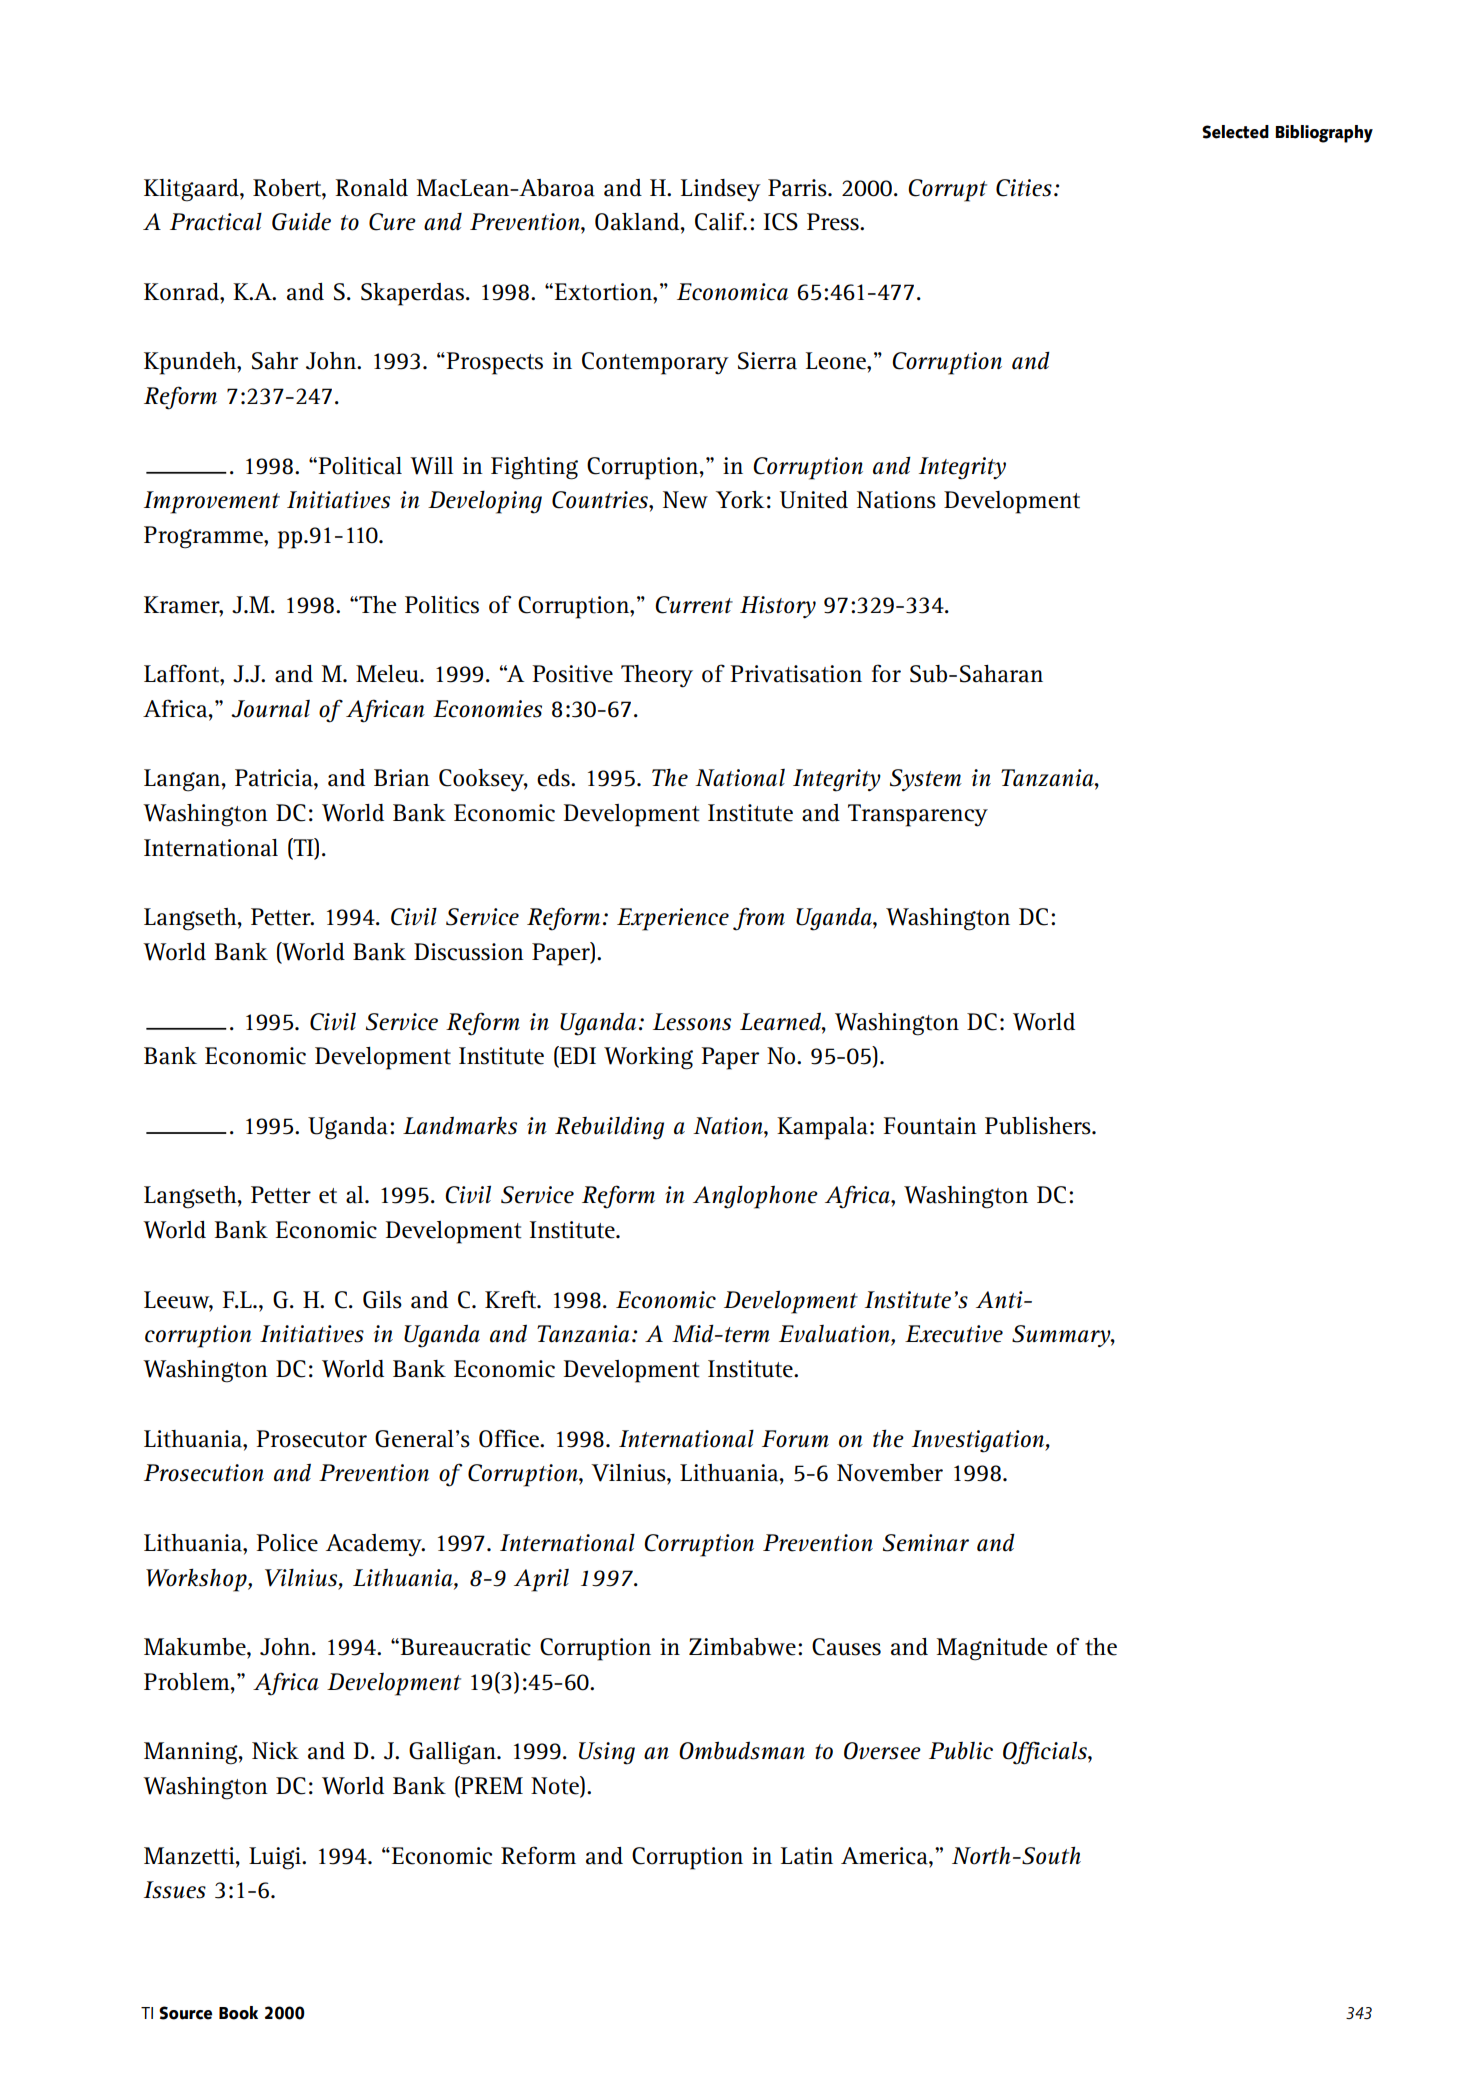 The height and width of the screenshot is (2090, 1477). I want to click on Police, so click(287, 1543).
